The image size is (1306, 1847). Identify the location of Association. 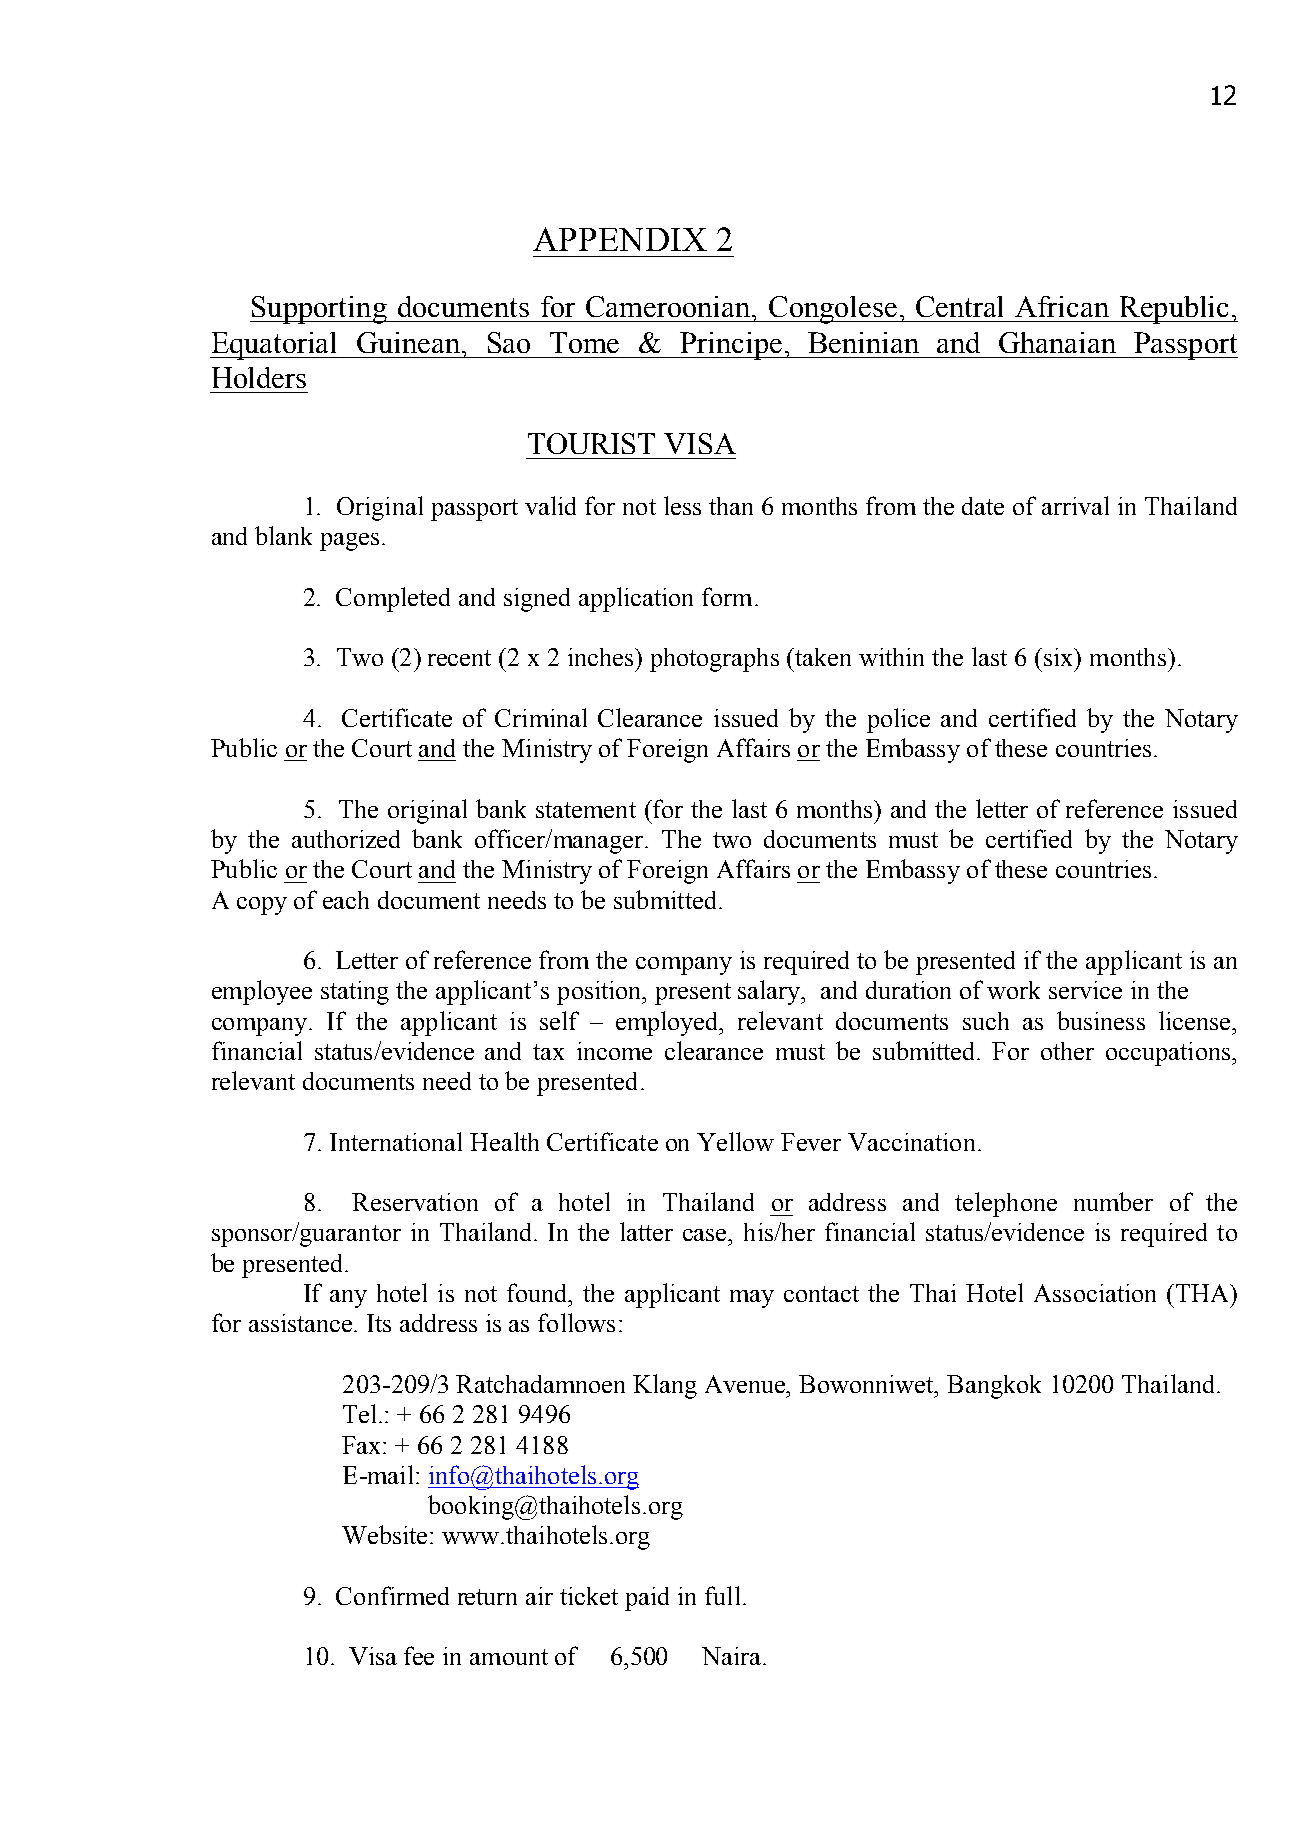
(1095, 1293).
